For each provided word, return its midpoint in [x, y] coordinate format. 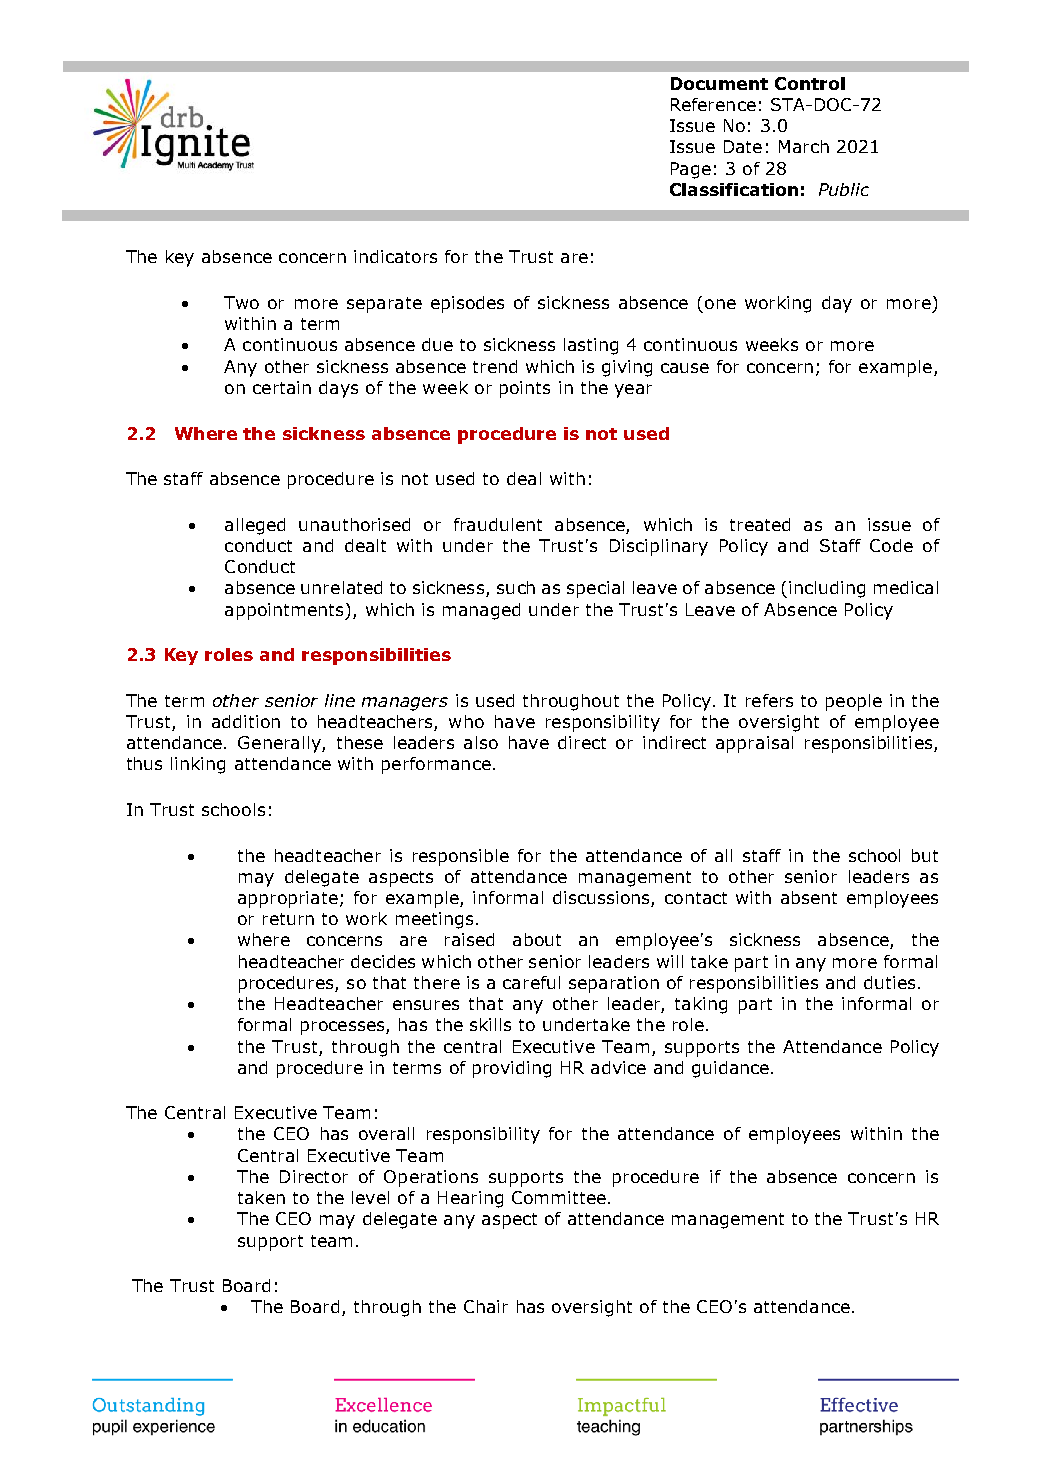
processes [344, 1028]
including [827, 589]
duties [889, 982]
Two [241, 302]
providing [512, 1069]
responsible [461, 857]
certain [282, 387]
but [925, 855]
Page [691, 170]
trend [495, 366]
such [516, 587]
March [804, 146]
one [720, 304]
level [370, 1197]
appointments [285, 611]
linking [198, 765]
